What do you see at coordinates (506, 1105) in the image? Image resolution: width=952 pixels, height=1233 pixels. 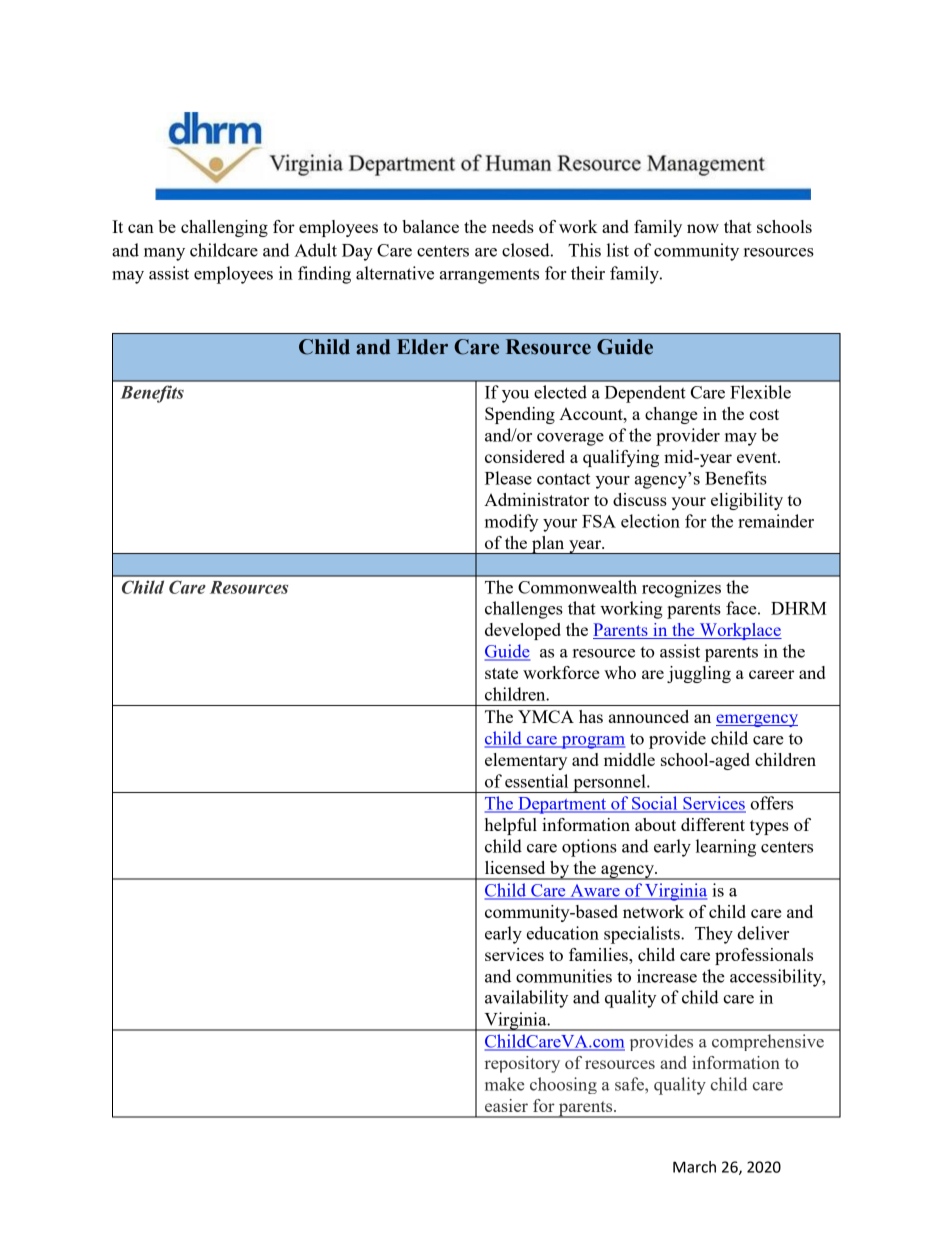 I see `easier` at bounding box center [506, 1105].
